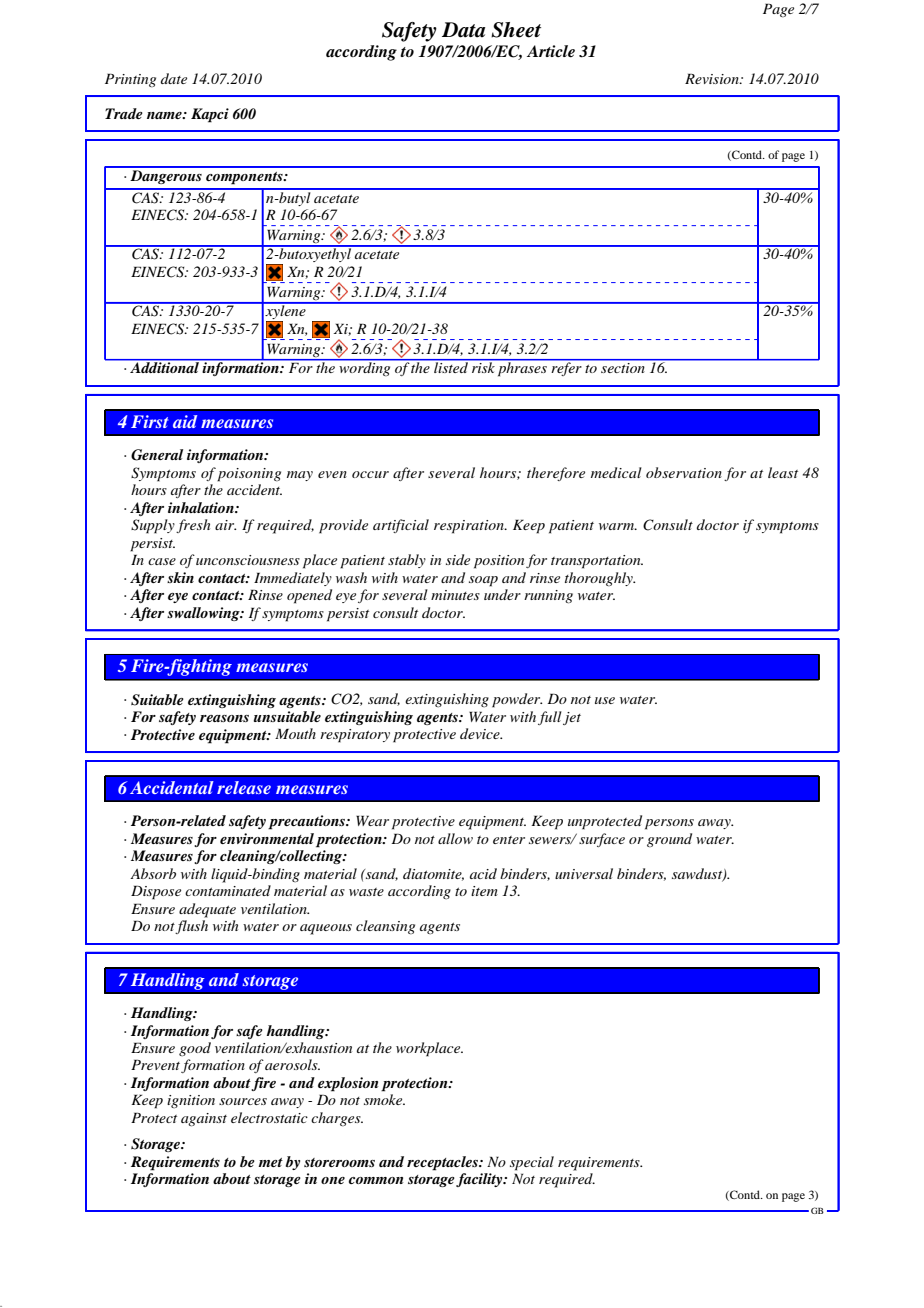  What do you see at coordinates (669, 840) in the screenshot?
I see `ground` at bounding box center [669, 840].
